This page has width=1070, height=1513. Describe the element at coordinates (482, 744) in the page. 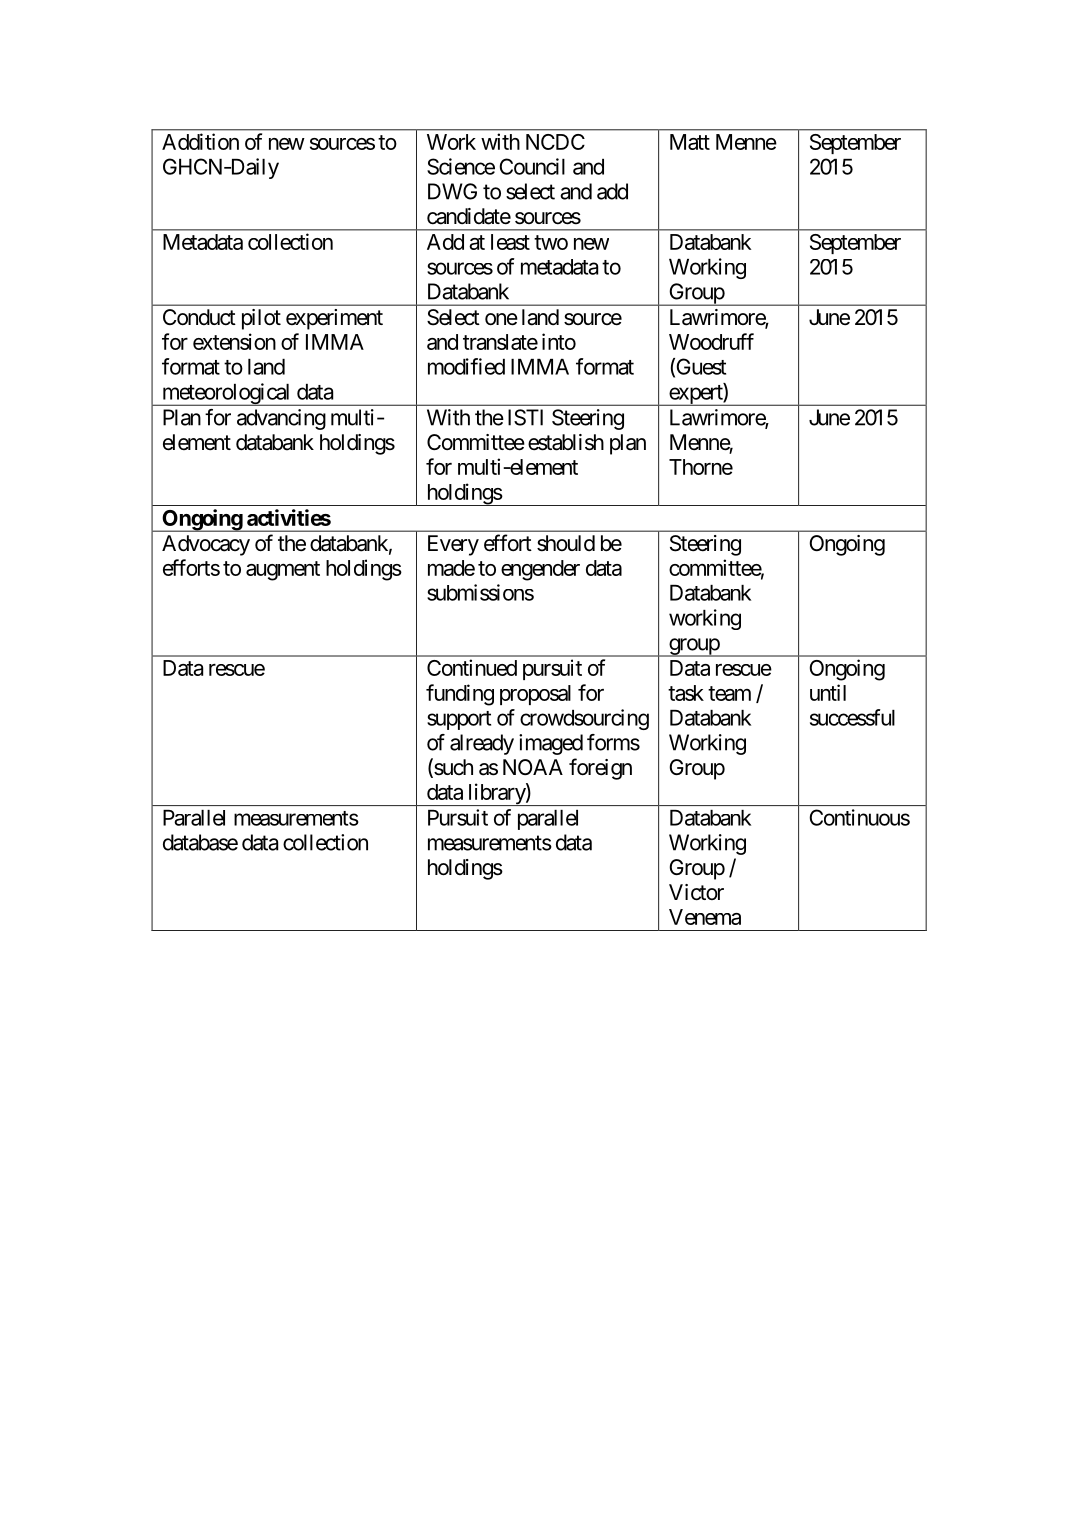

I see `already` at that location.
